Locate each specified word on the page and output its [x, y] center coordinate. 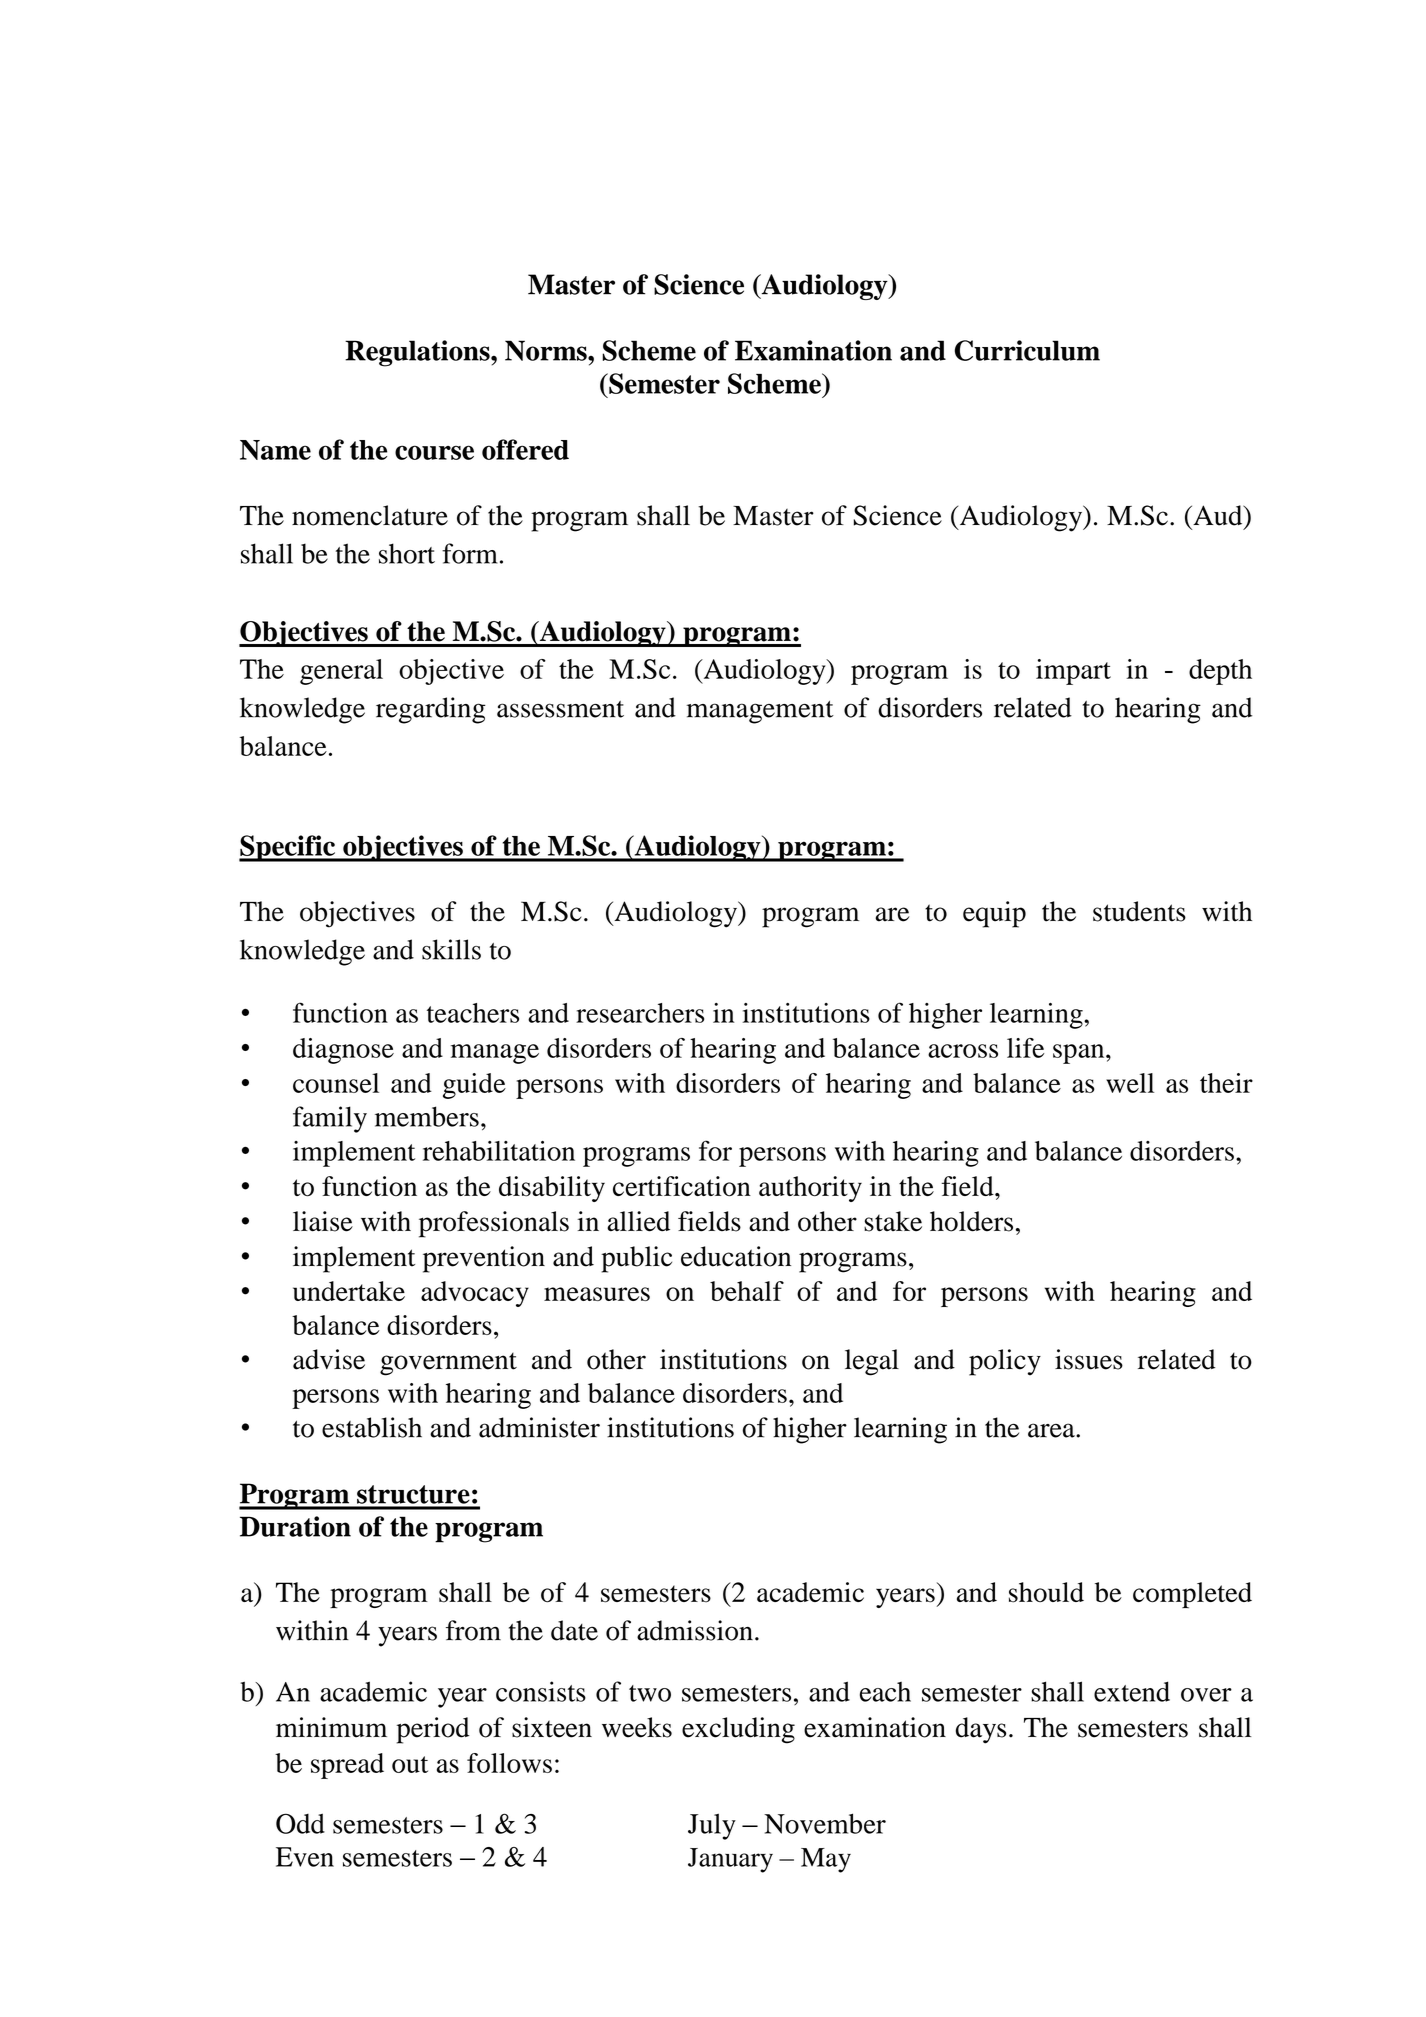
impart [1073, 672]
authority [810, 1189]
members [427, 1116]
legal [872, 1362]
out [410, 1764]
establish [372, 1427]
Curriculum [1027, 350]
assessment [560, 709]
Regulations [418, 353]
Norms [547, 350]
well [1130, 1083]
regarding [431, 710]
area [1052, 1430]
